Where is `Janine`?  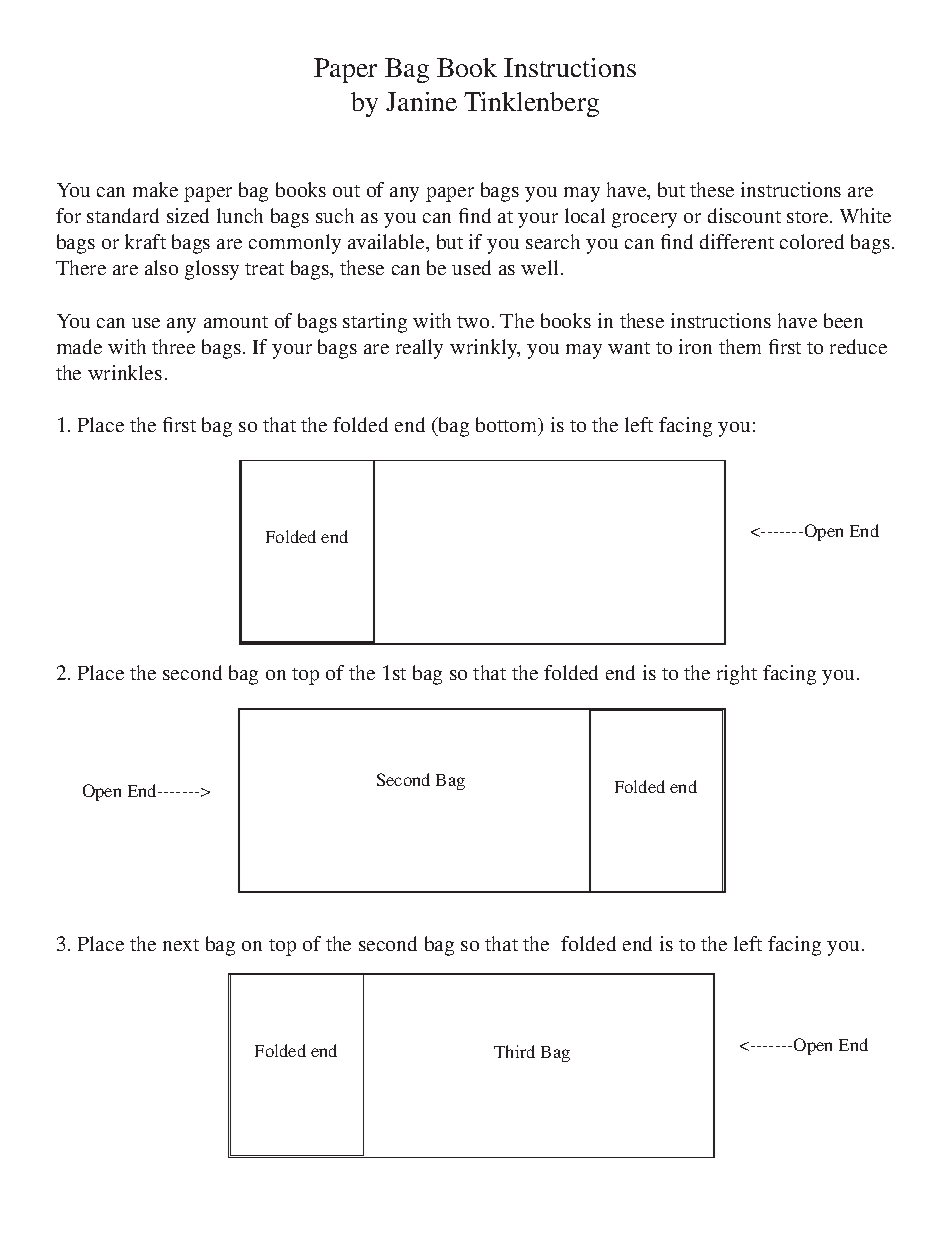 Janine is located at coordinates (421, 101).
